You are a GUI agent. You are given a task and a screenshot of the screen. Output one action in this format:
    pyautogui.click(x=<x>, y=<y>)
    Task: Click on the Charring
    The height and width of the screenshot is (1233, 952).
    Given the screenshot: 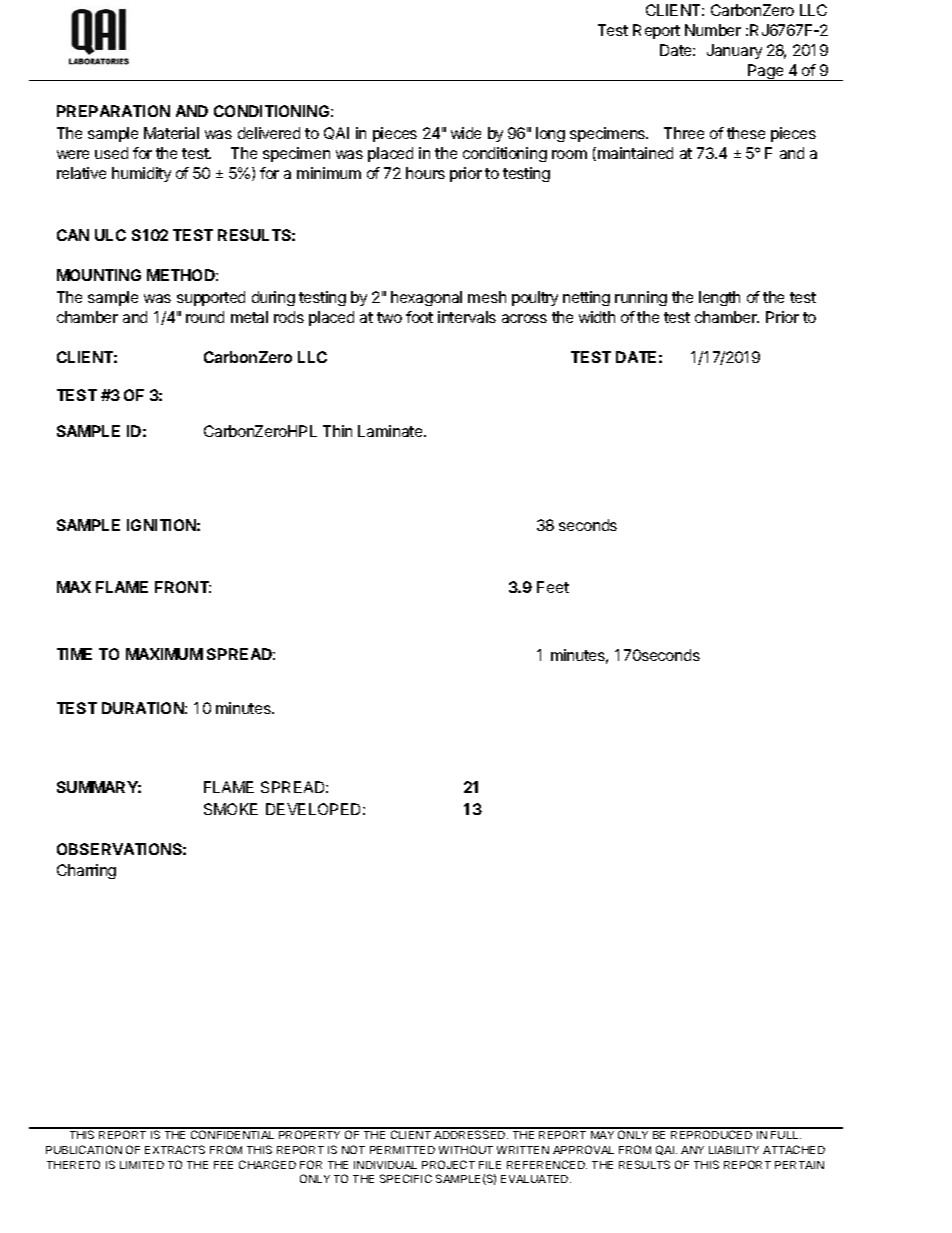 What is the action you would take?
    pyautogui.click(x=86, y=871)
